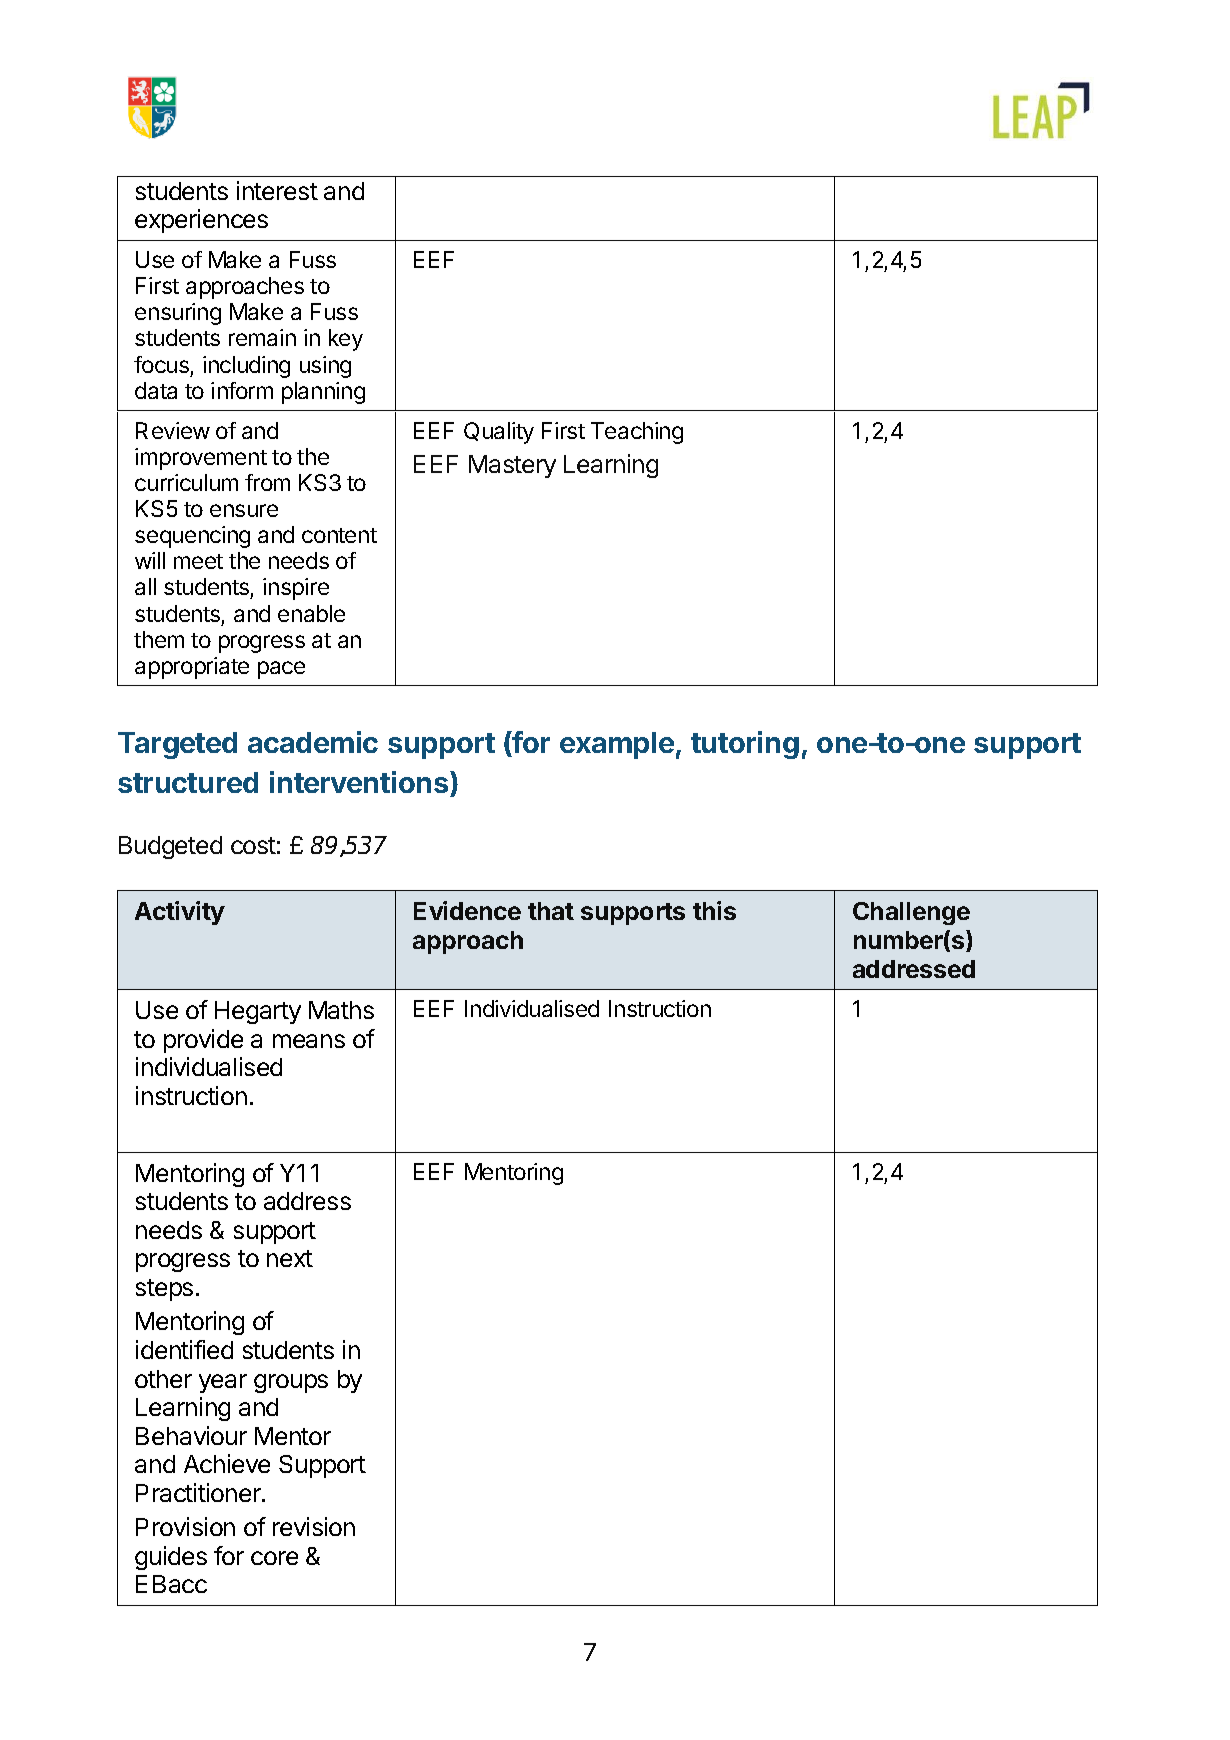 The height and width of the screenshot is (1740, 1230). What do you see at coordinates (911, 913) in the screenshot?
I see `Challenge` at bounding box center [911, 913].
